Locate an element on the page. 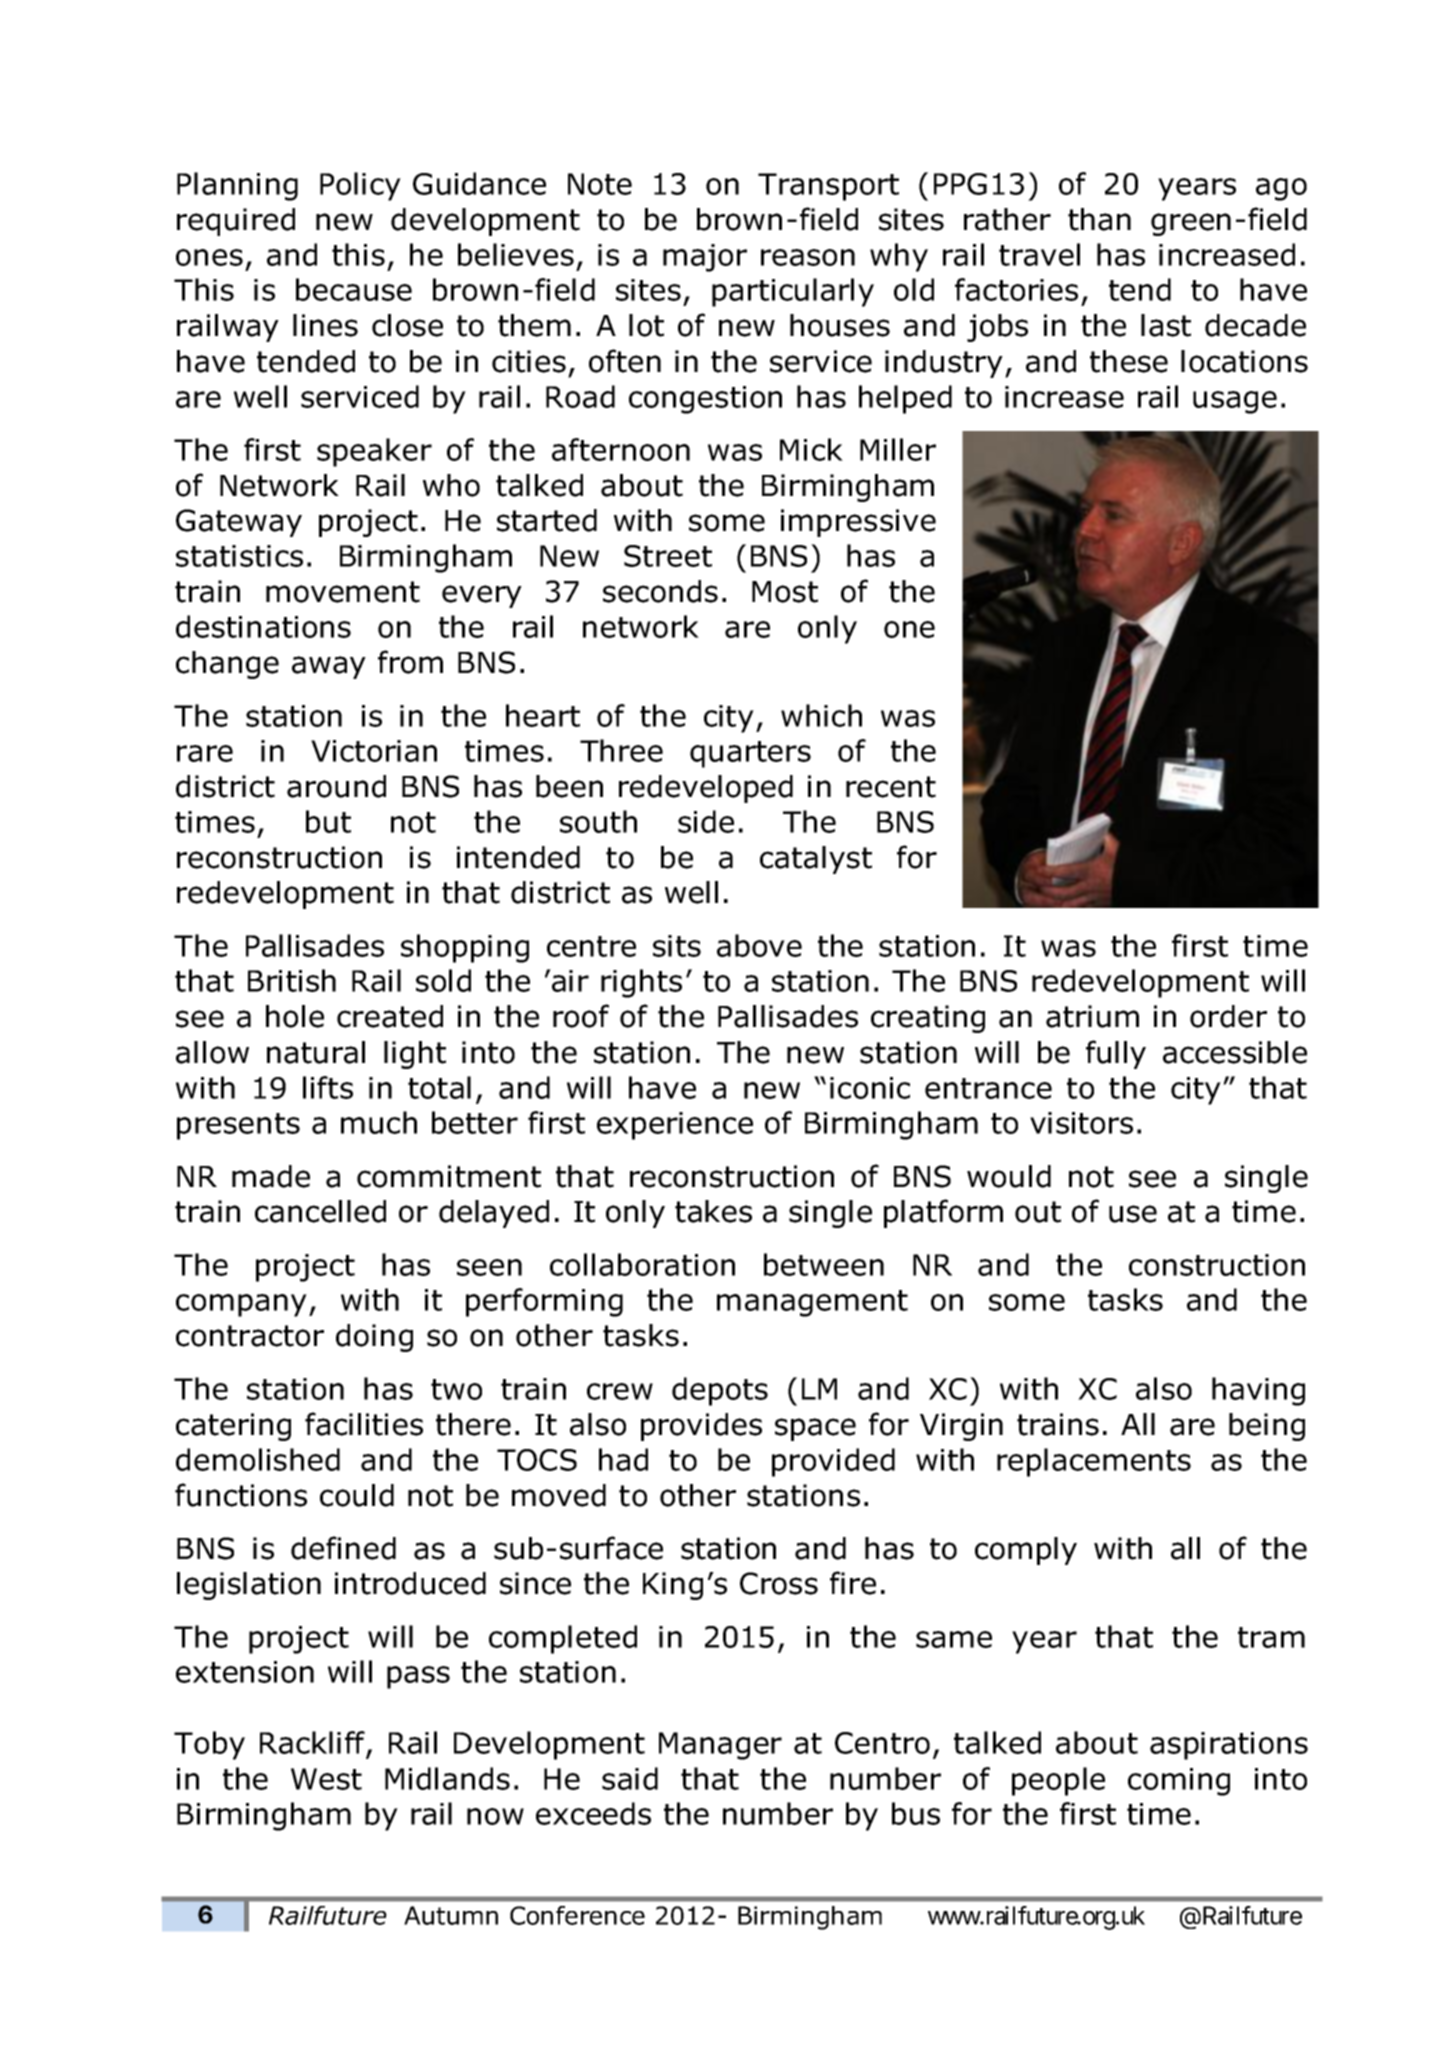  fully is located at coordinates (1116, 1054).
